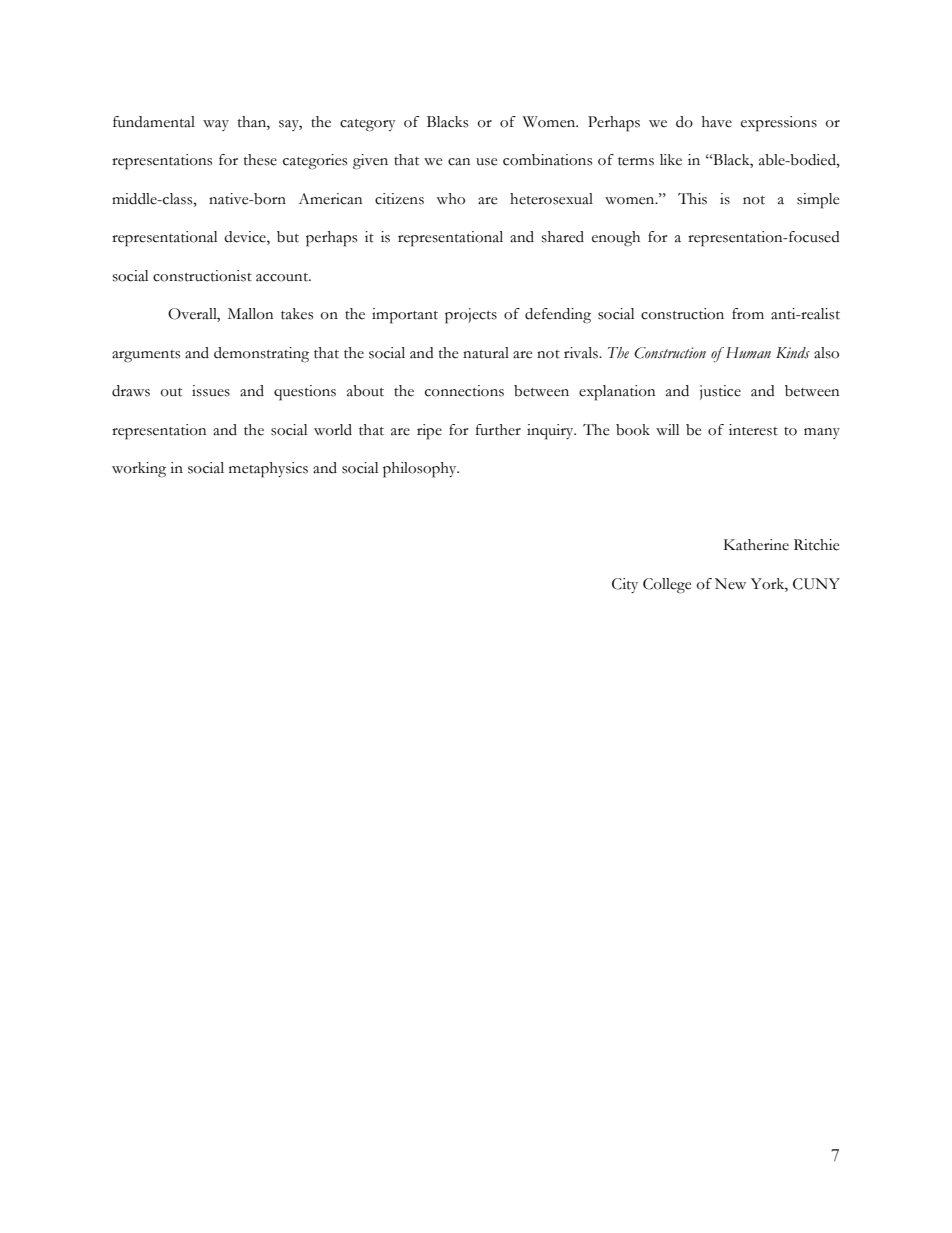  Describe the element at coordinates (268, 470) in the screenshot. I see `metaphysics` at that location.
